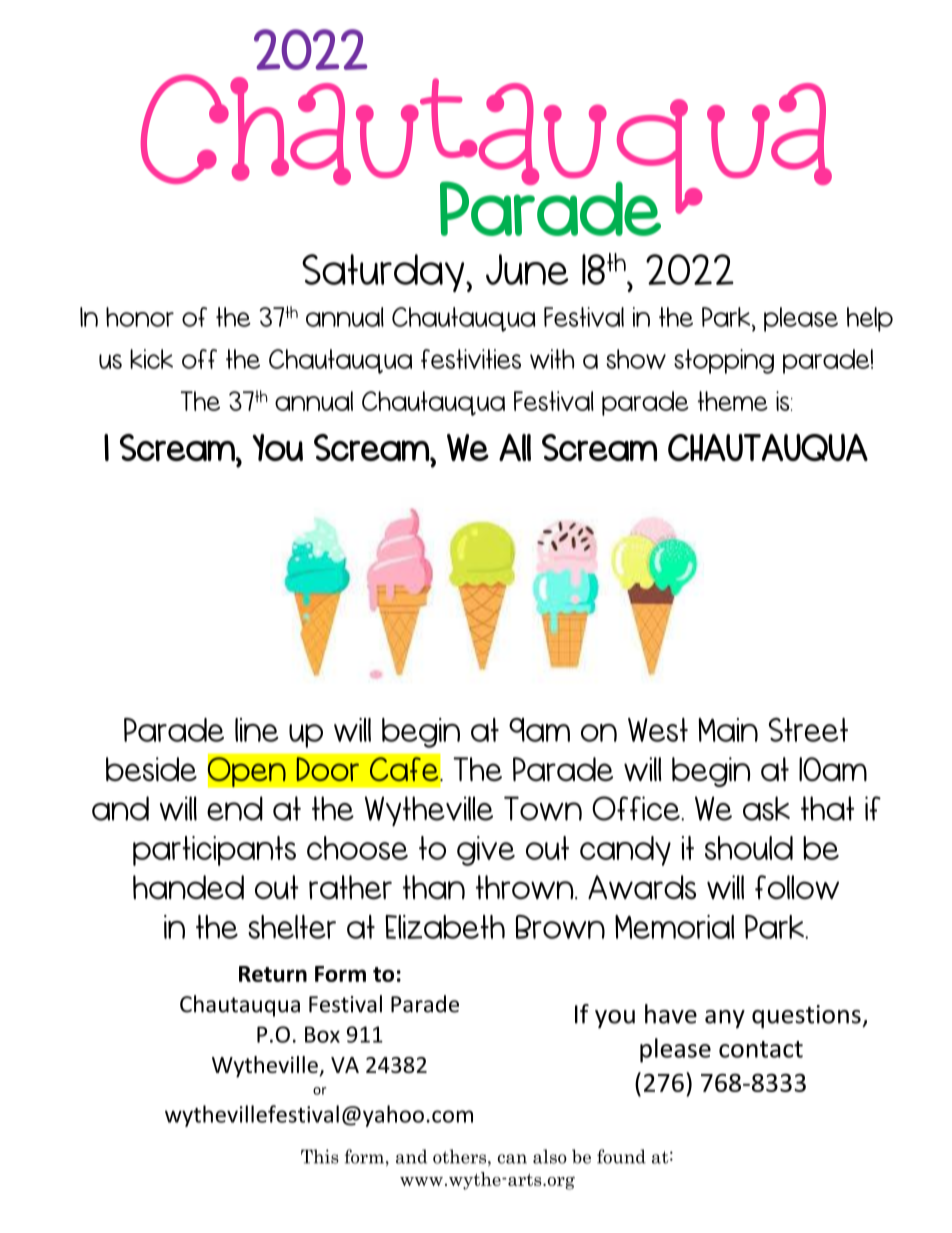  I want to click on June, so click(527, 269).
